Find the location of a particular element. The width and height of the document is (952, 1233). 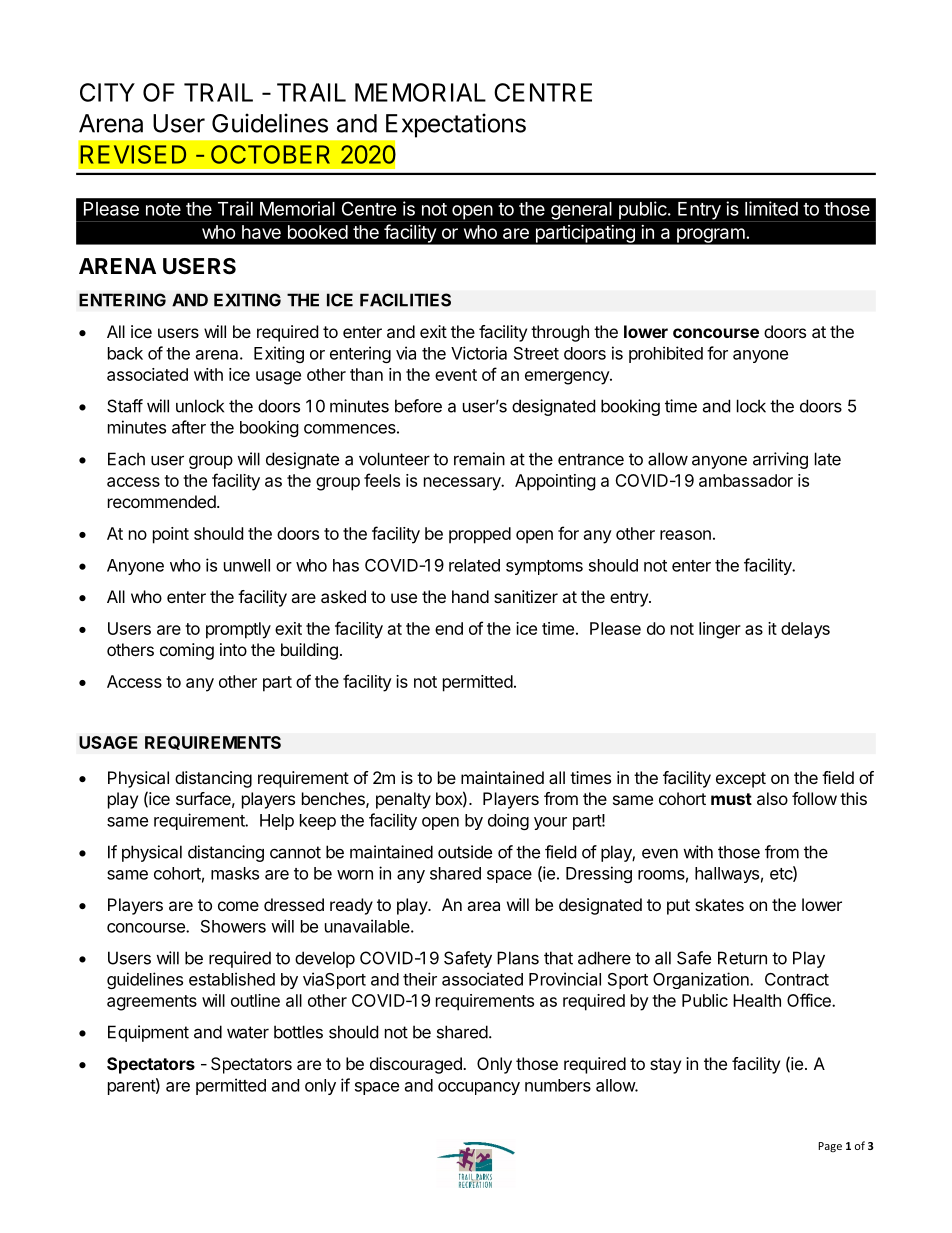

Expectations is located at coordinates (456, 125).
